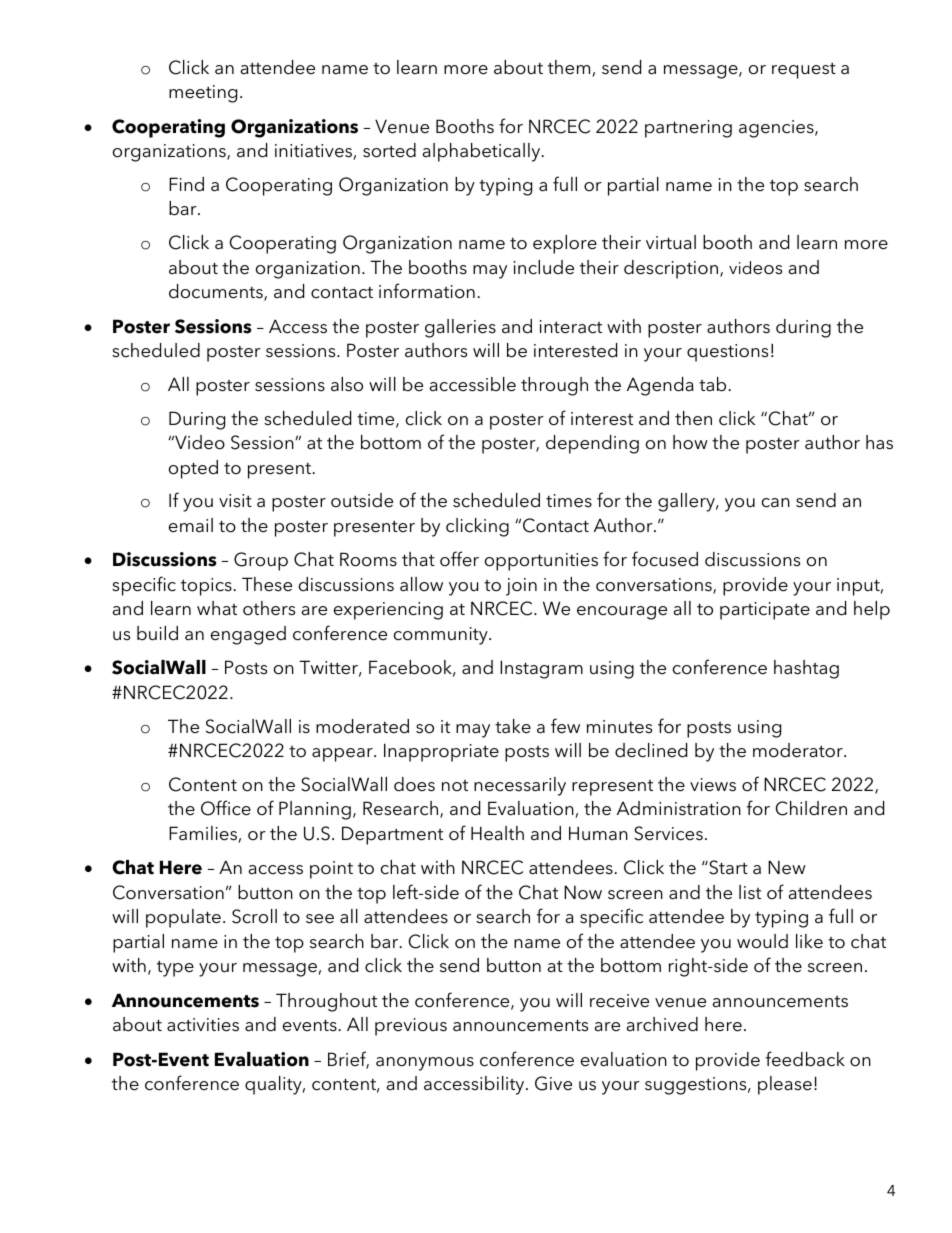 The width and height of the screenshot is (952, 1233). Describe the element at coordinates (513, 726) in the screenshot. I see `take` at that location.
